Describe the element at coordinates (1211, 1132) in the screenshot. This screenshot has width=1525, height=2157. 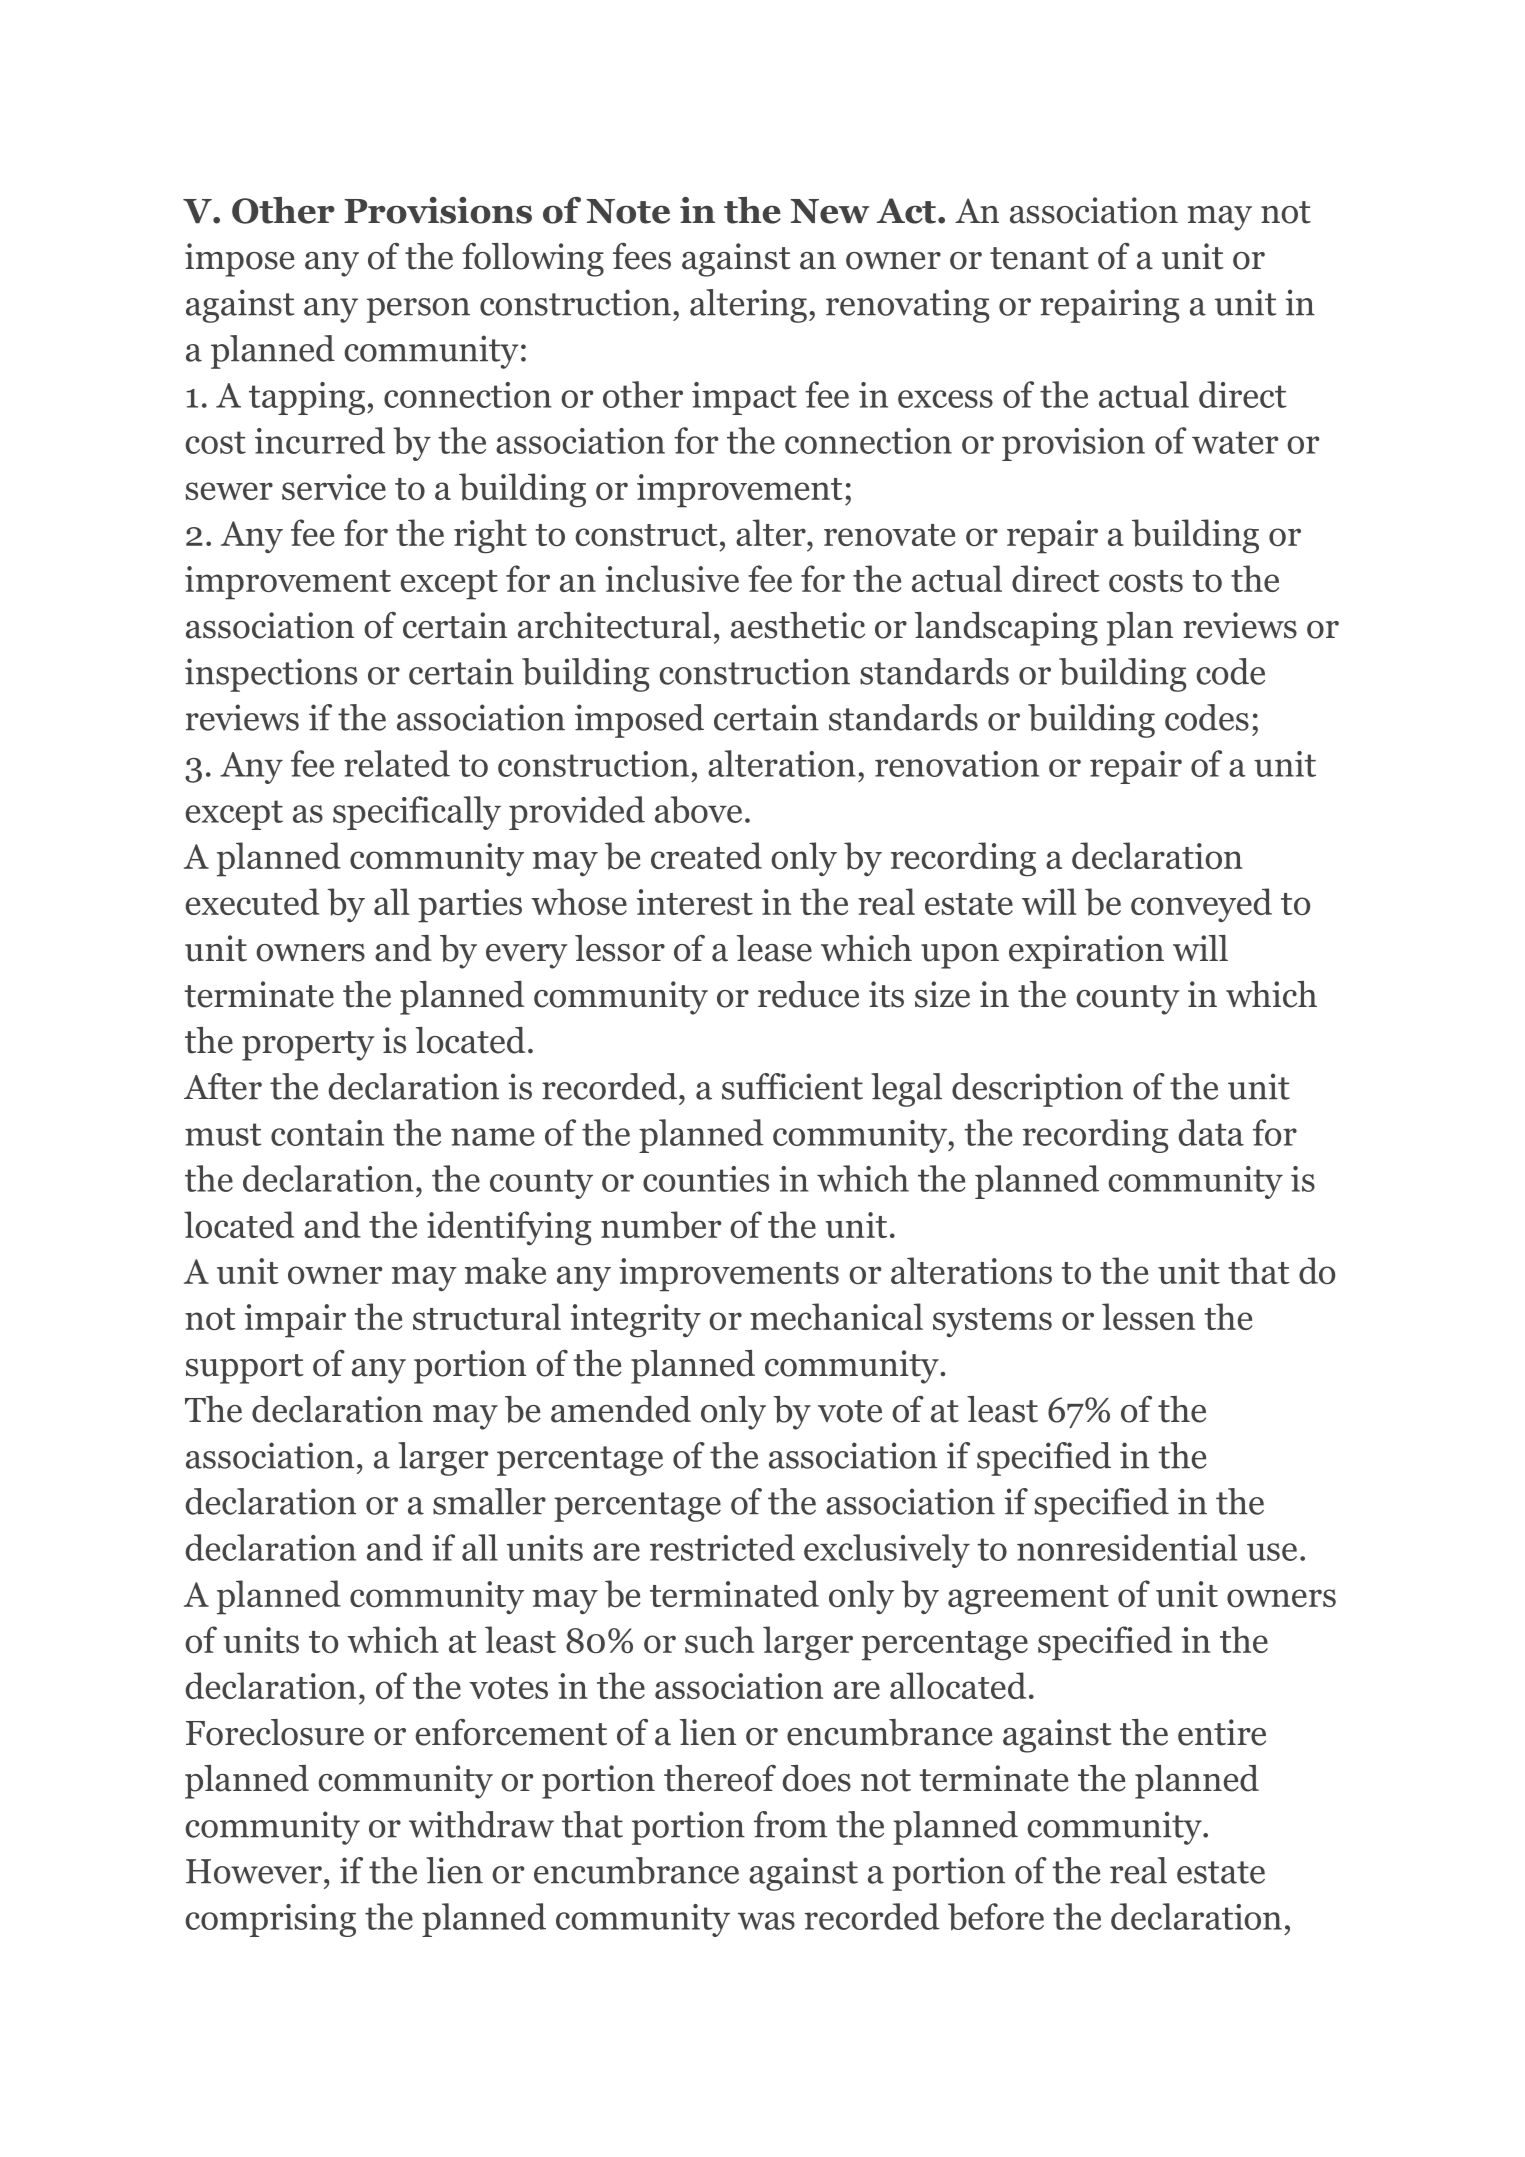
I see `data` at that location.
